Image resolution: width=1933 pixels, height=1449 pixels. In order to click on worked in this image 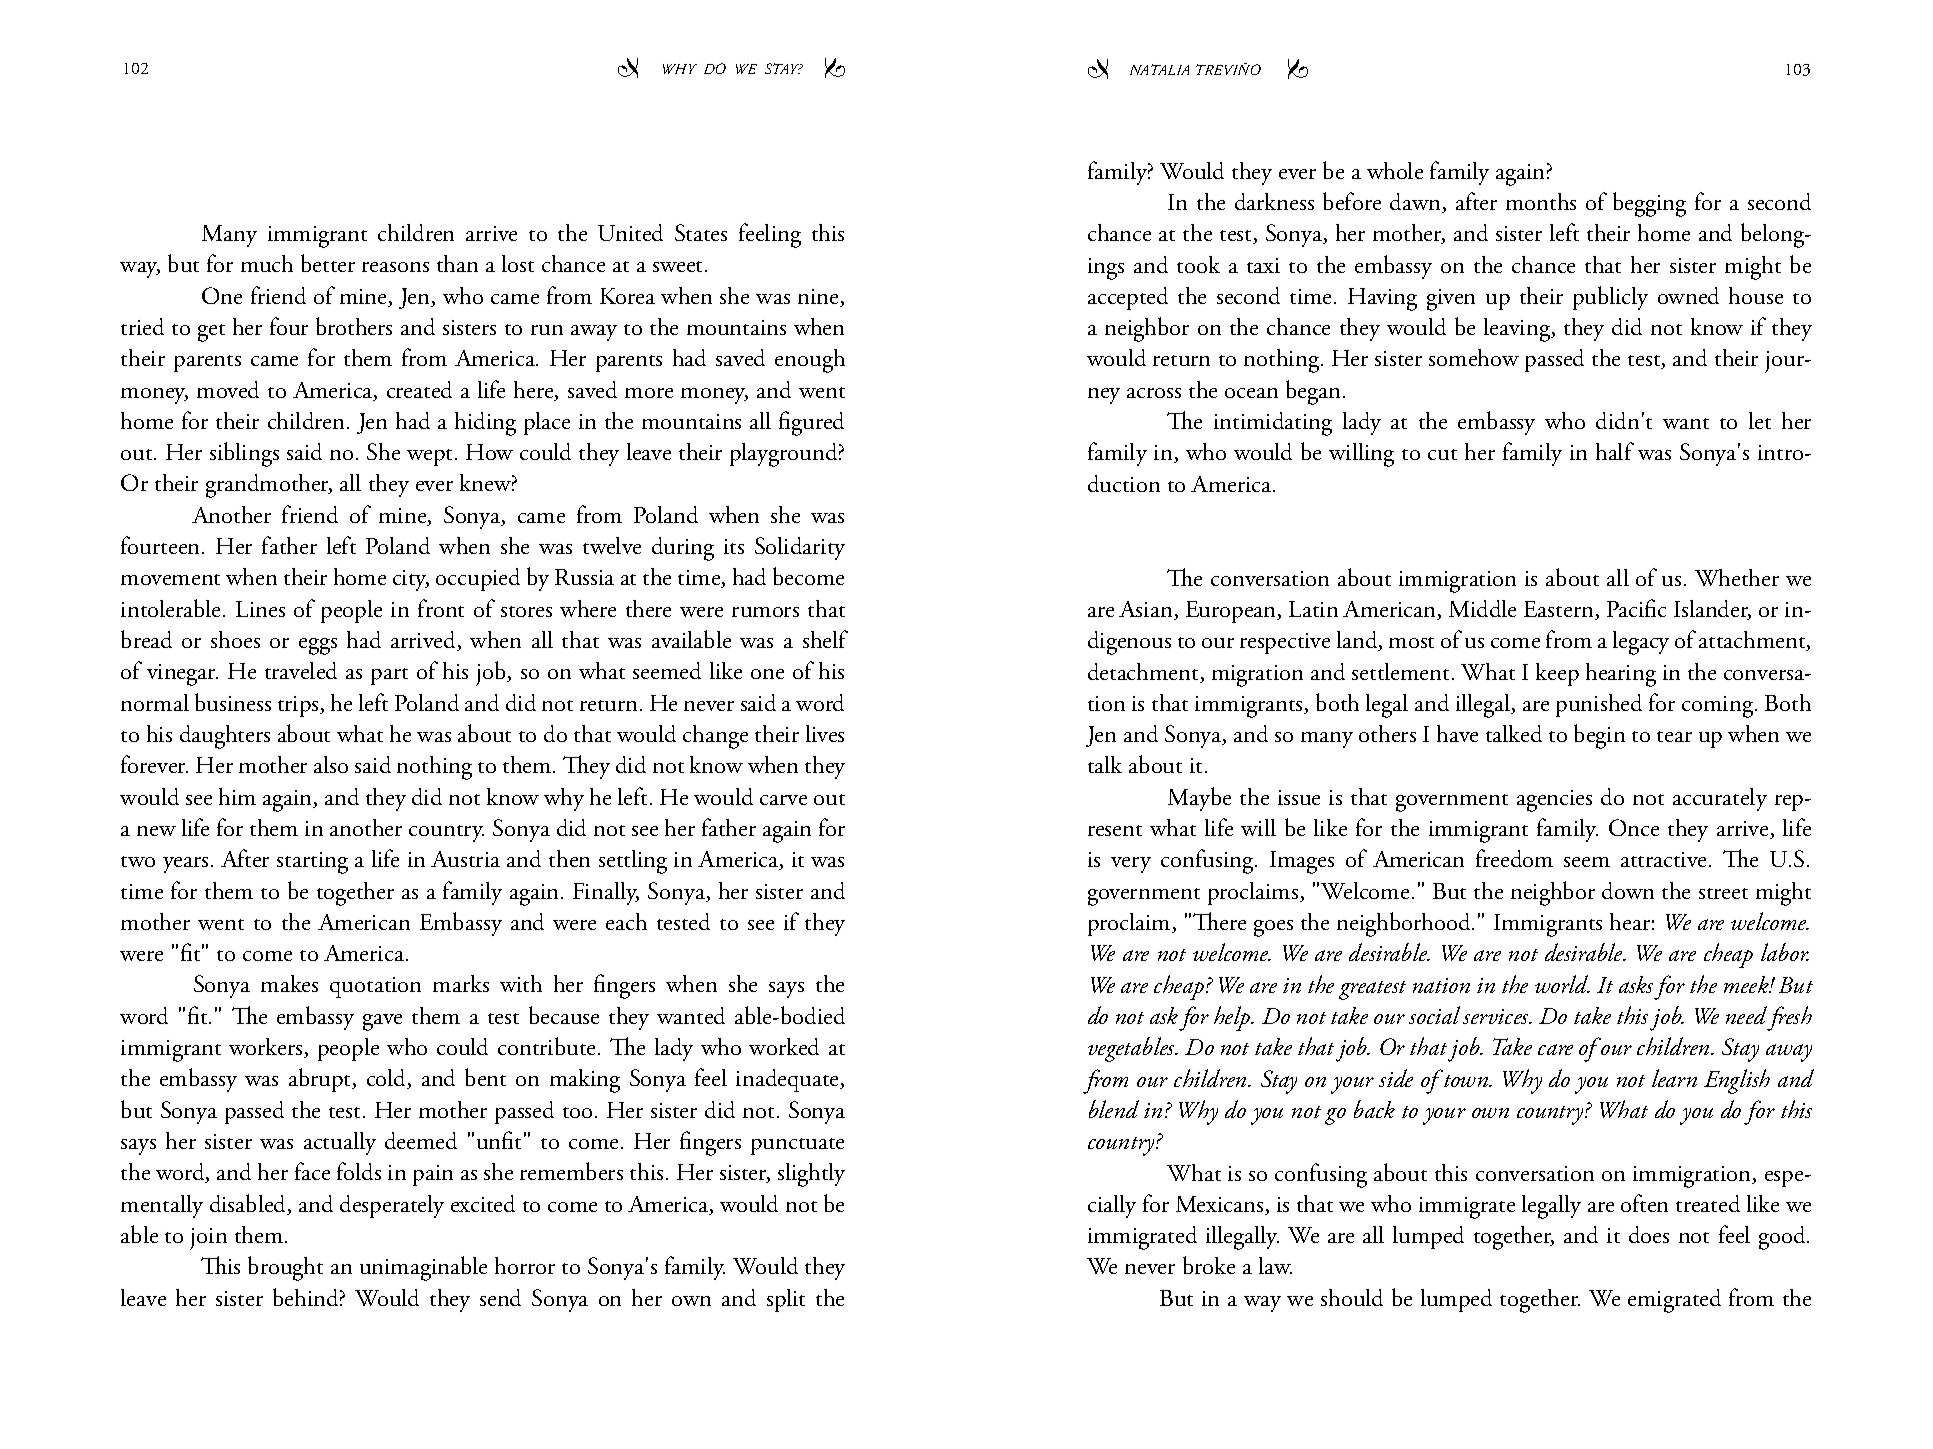, I will do `click(784, 1046)`.
